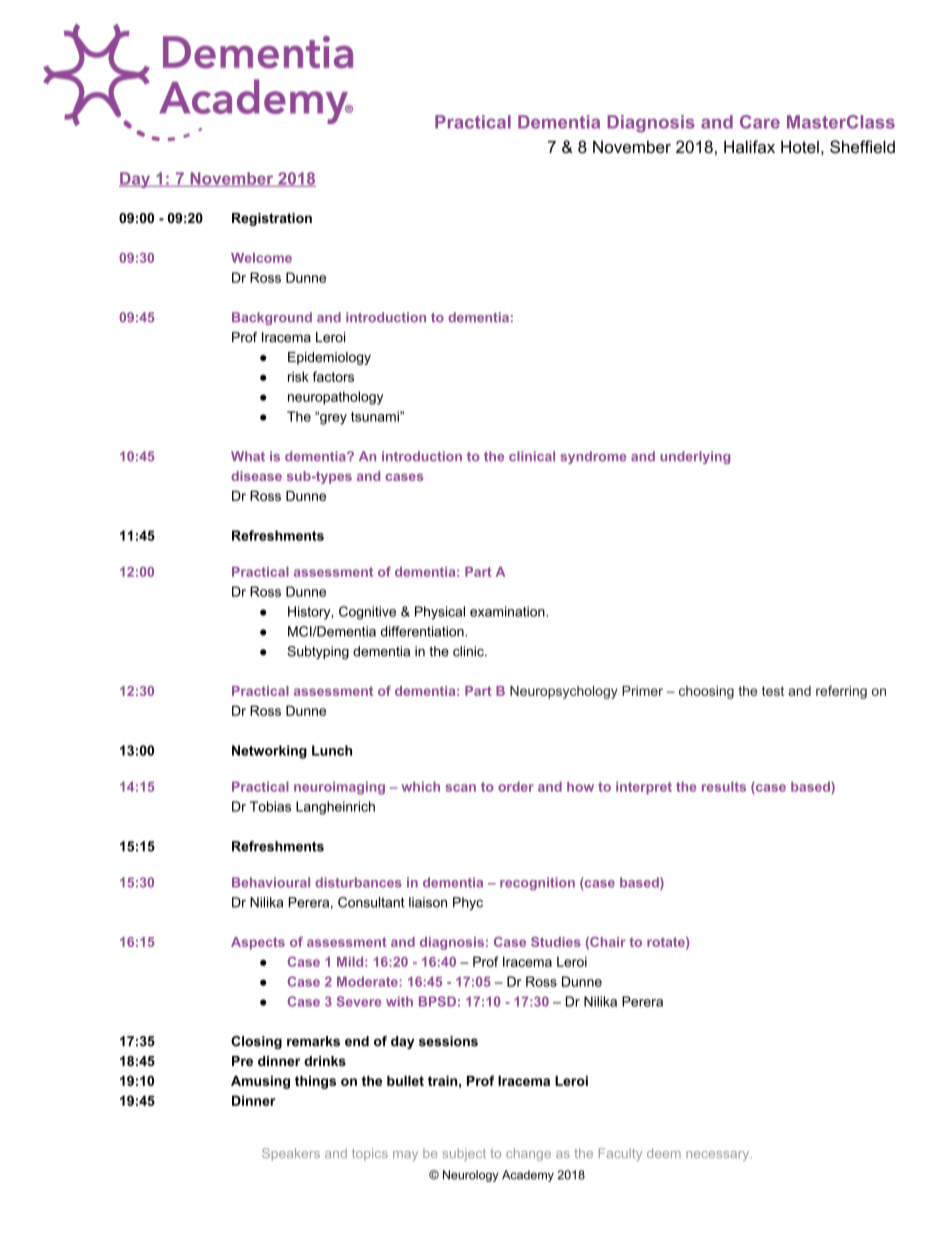  I want to click on how, so click(580, 786).
